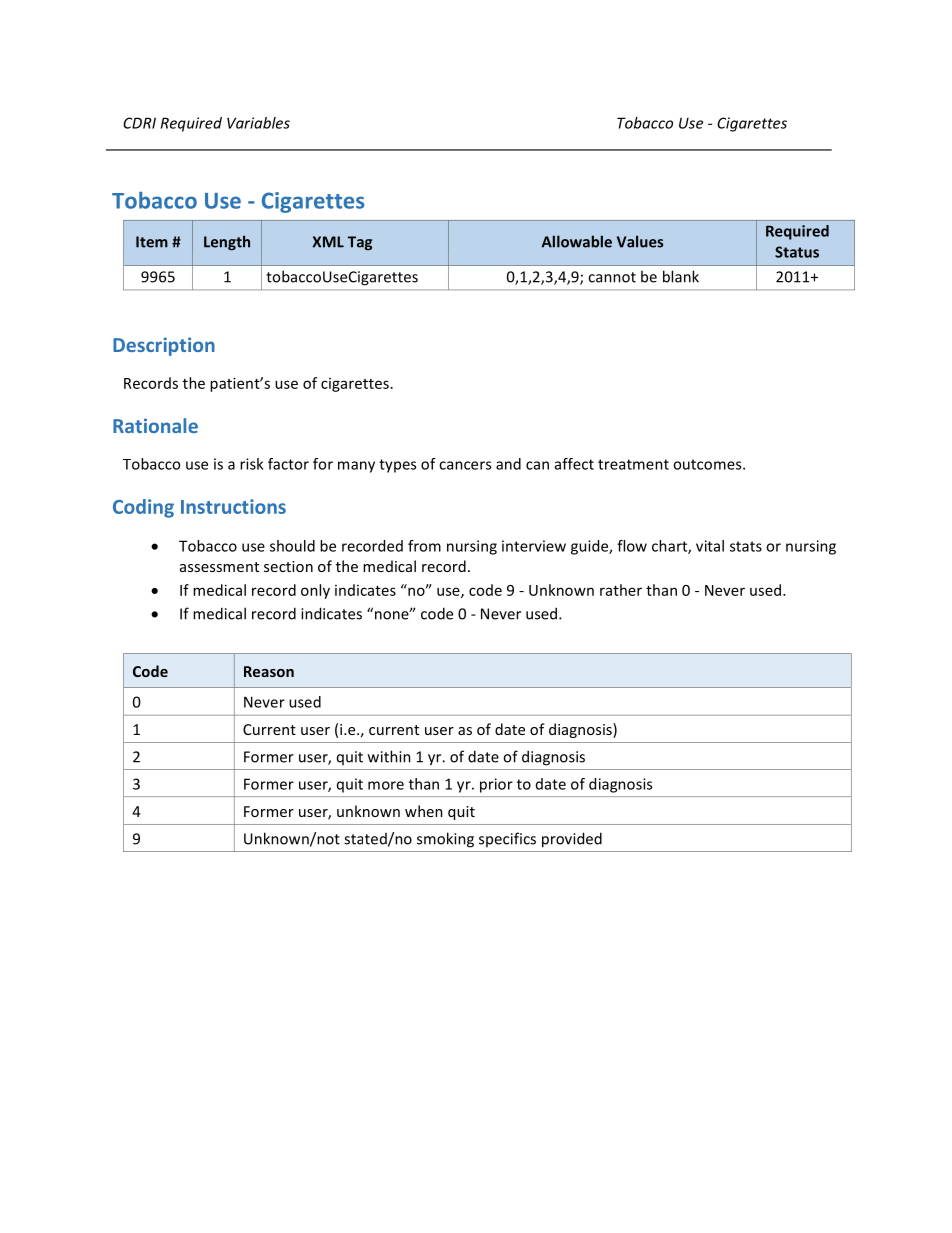  What do you see at coordinates (386, 785) in the screenshot?
I see `more` at bounding box center [386, 785].
